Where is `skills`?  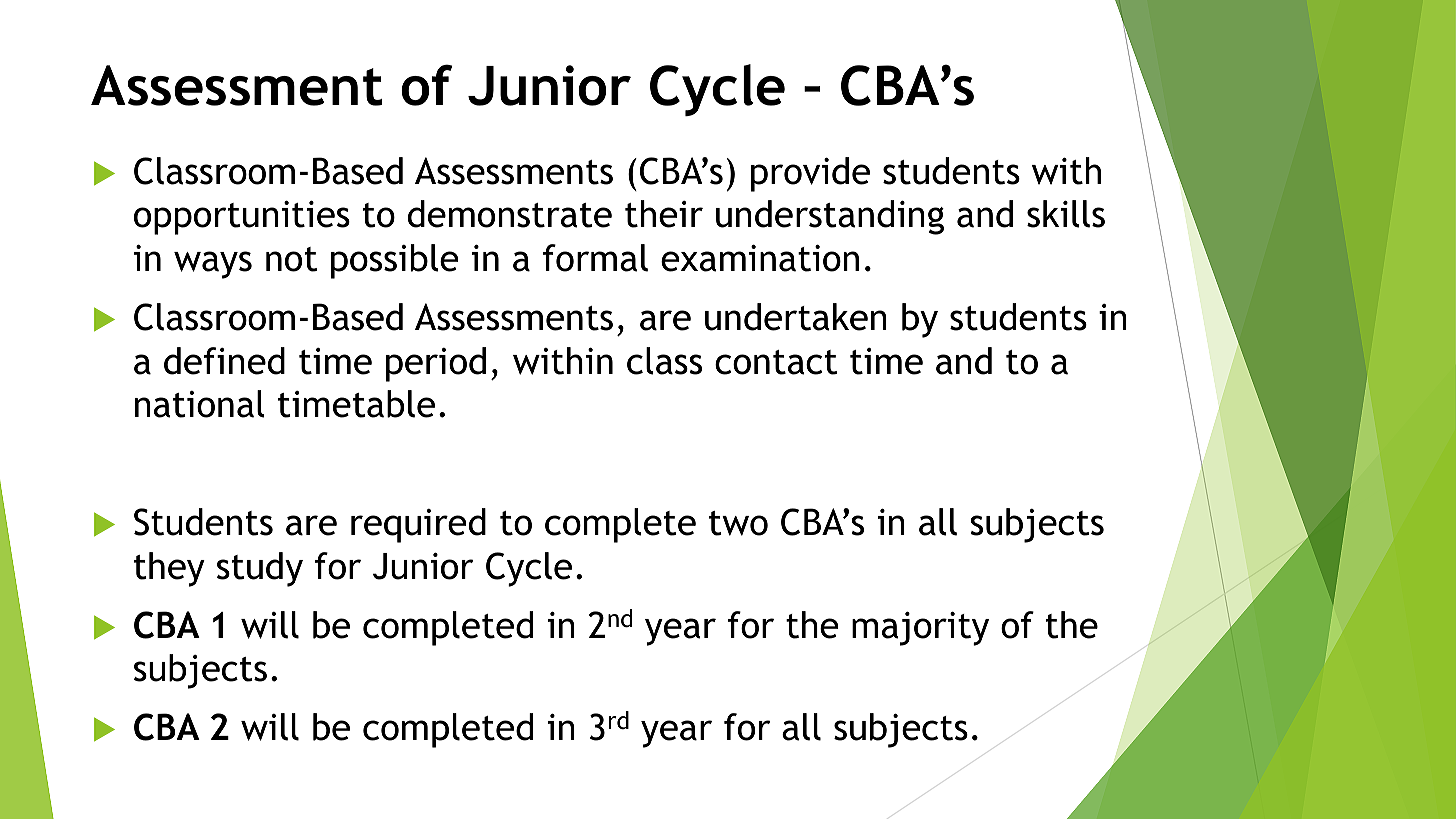 skills is located at coordinates (1066, 214).
